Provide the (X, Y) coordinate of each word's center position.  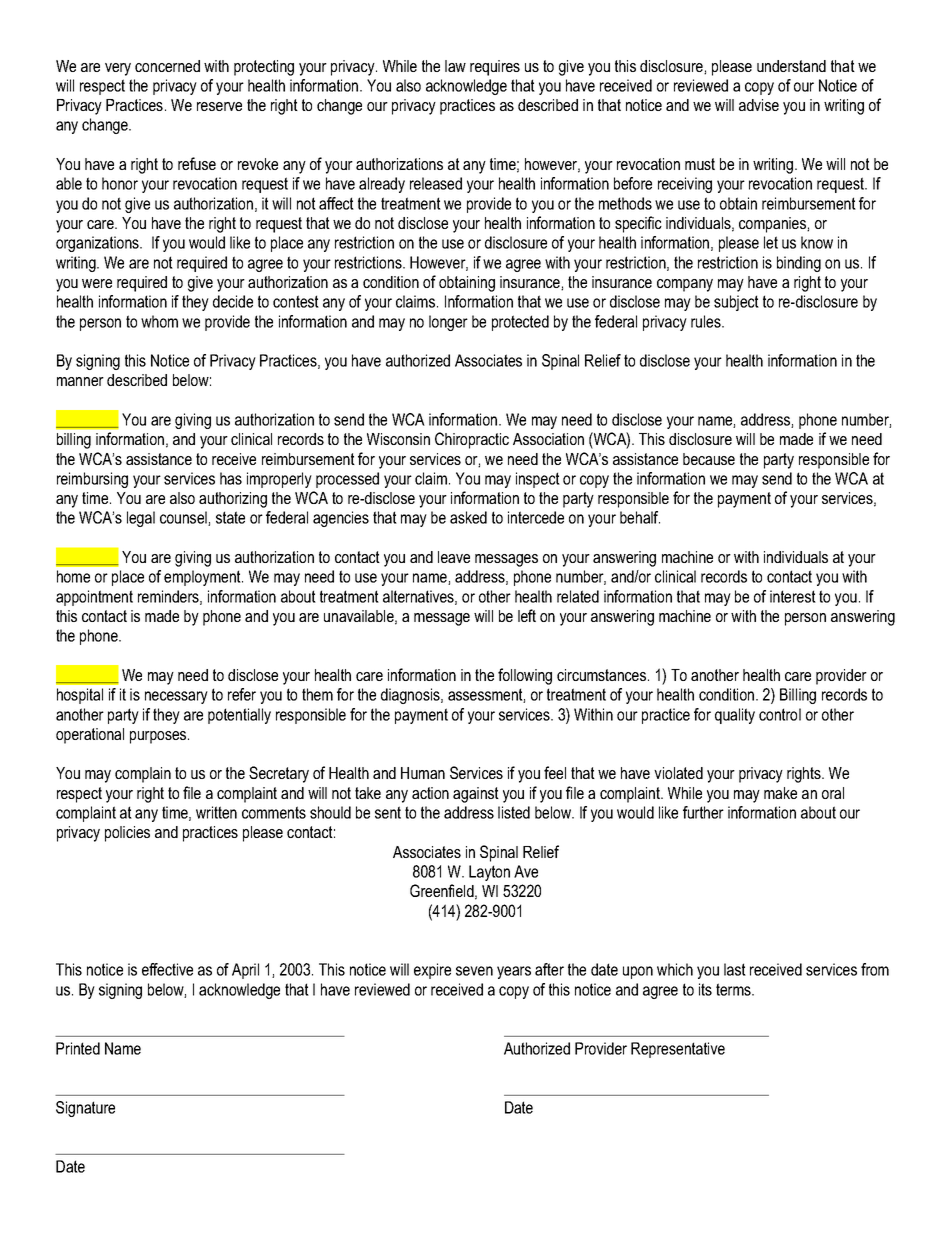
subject (736, 303)
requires (495, 68)
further (703, 812)
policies (127, 834)
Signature (85, 1109)
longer (448, 323)
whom (159, 321)
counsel (184, 518)
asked (468, 517)
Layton (489, 873)
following (525, 676)
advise (759, 105)
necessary (176, 697)
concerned (167, 66)
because (709, 459)
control (780, 714)
